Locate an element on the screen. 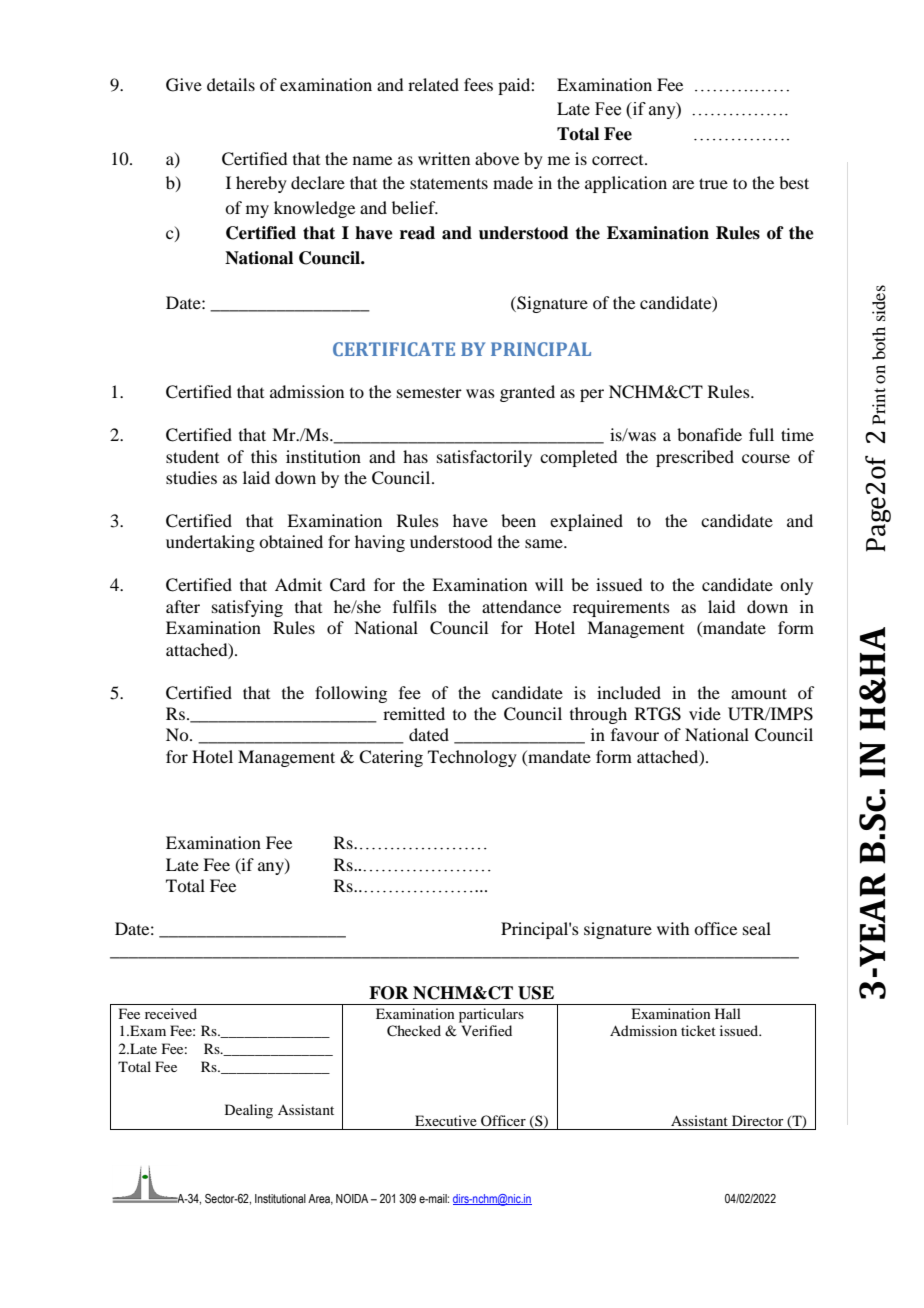 The image size is (924, 1308). Dealing is located at coordinates (249, 1111).
